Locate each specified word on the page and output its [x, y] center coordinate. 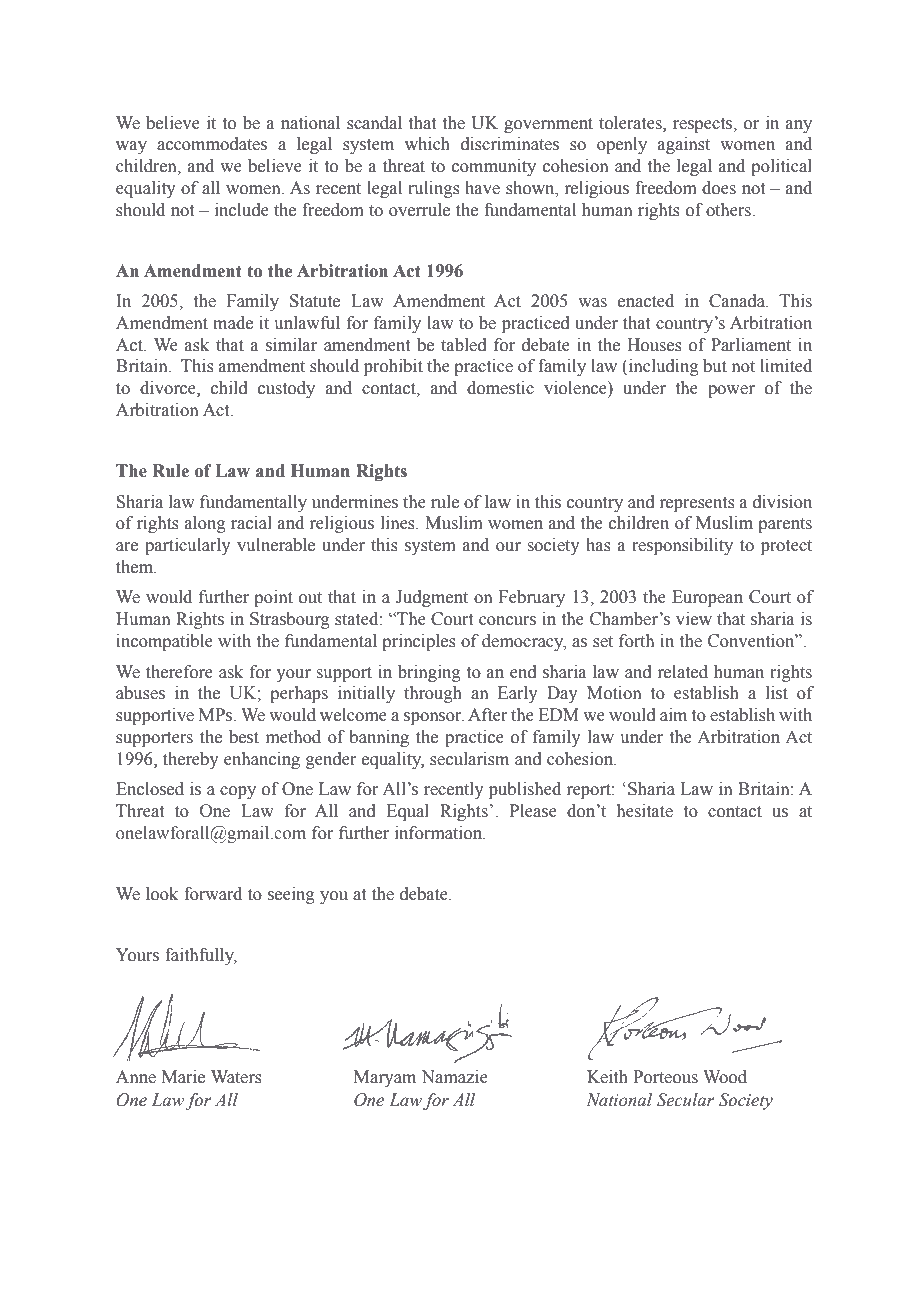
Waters [236, 1077]
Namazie [454, 1077]
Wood [725, 1077]
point [273, 598]
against [684, 145]
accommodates [212, 144]
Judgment [432, 598]
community [494, 167]
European [707, 598]
